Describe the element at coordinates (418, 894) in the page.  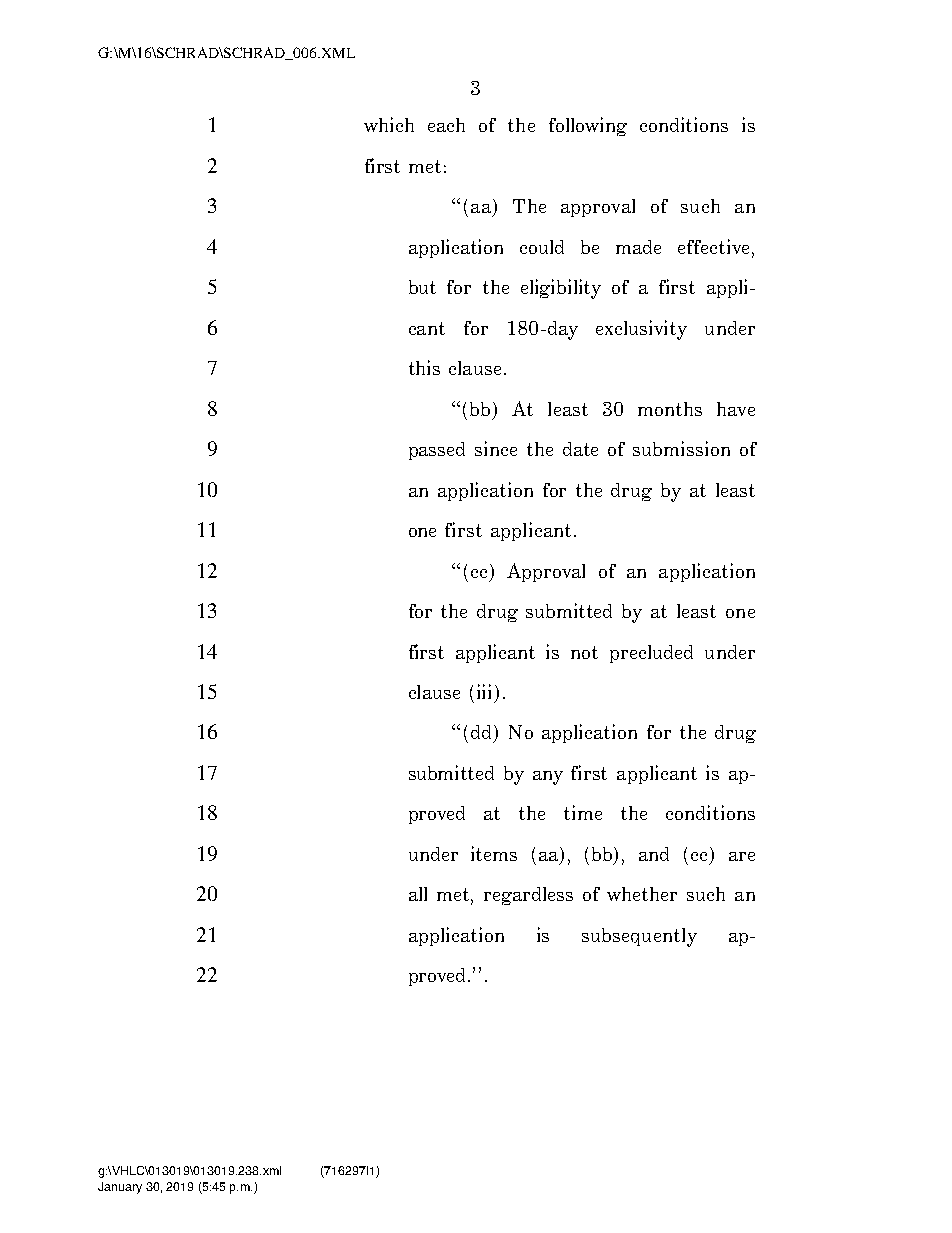
I see `all` at that location.
